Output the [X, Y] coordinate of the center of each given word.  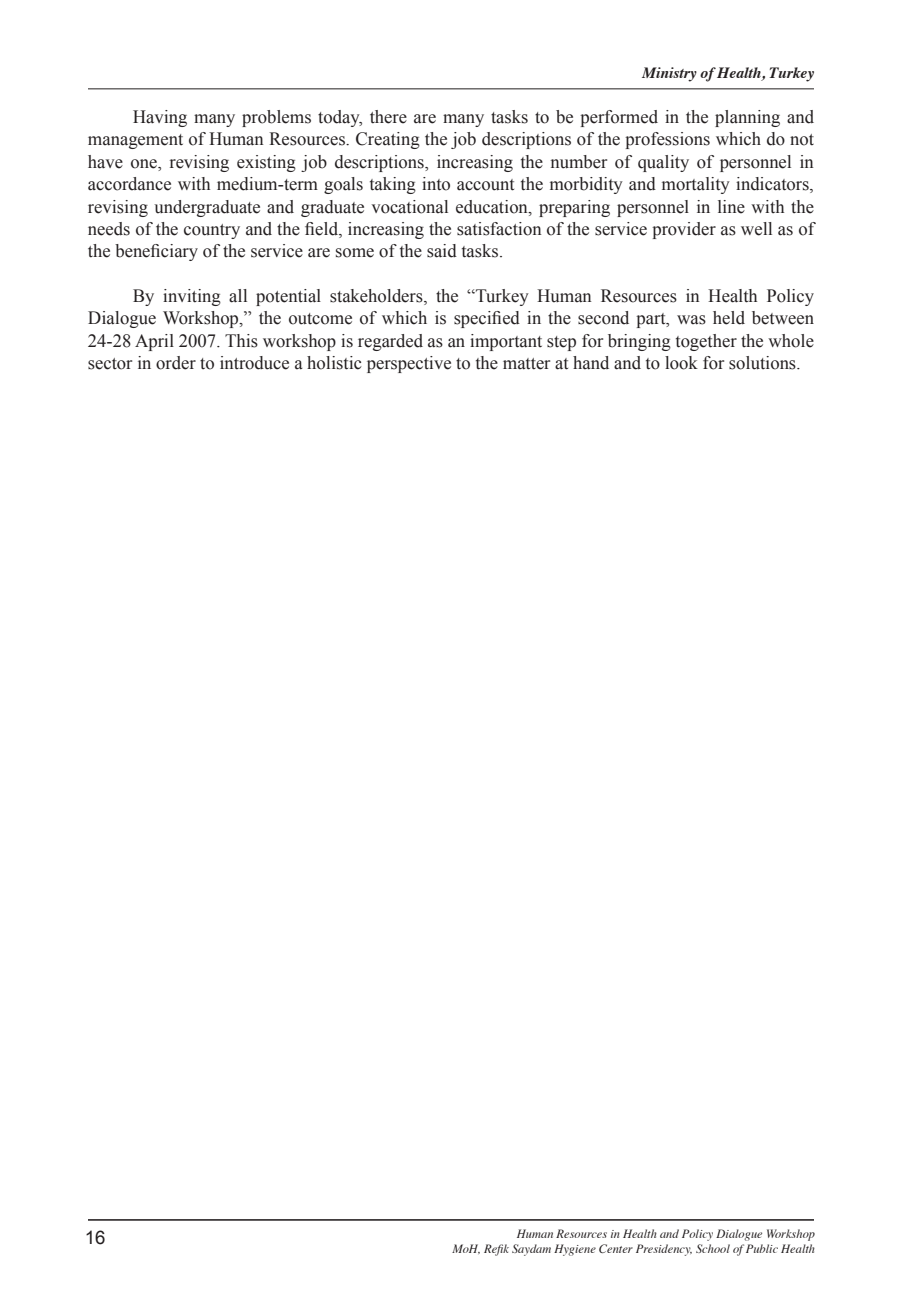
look [681, 363]
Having [160, 118]
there [388, 117]
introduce [254, 363]
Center [616, 1248]
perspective [409, 364]
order [176, 363]
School [713, 1248]
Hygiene [575, 1250]
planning [747, 118]
